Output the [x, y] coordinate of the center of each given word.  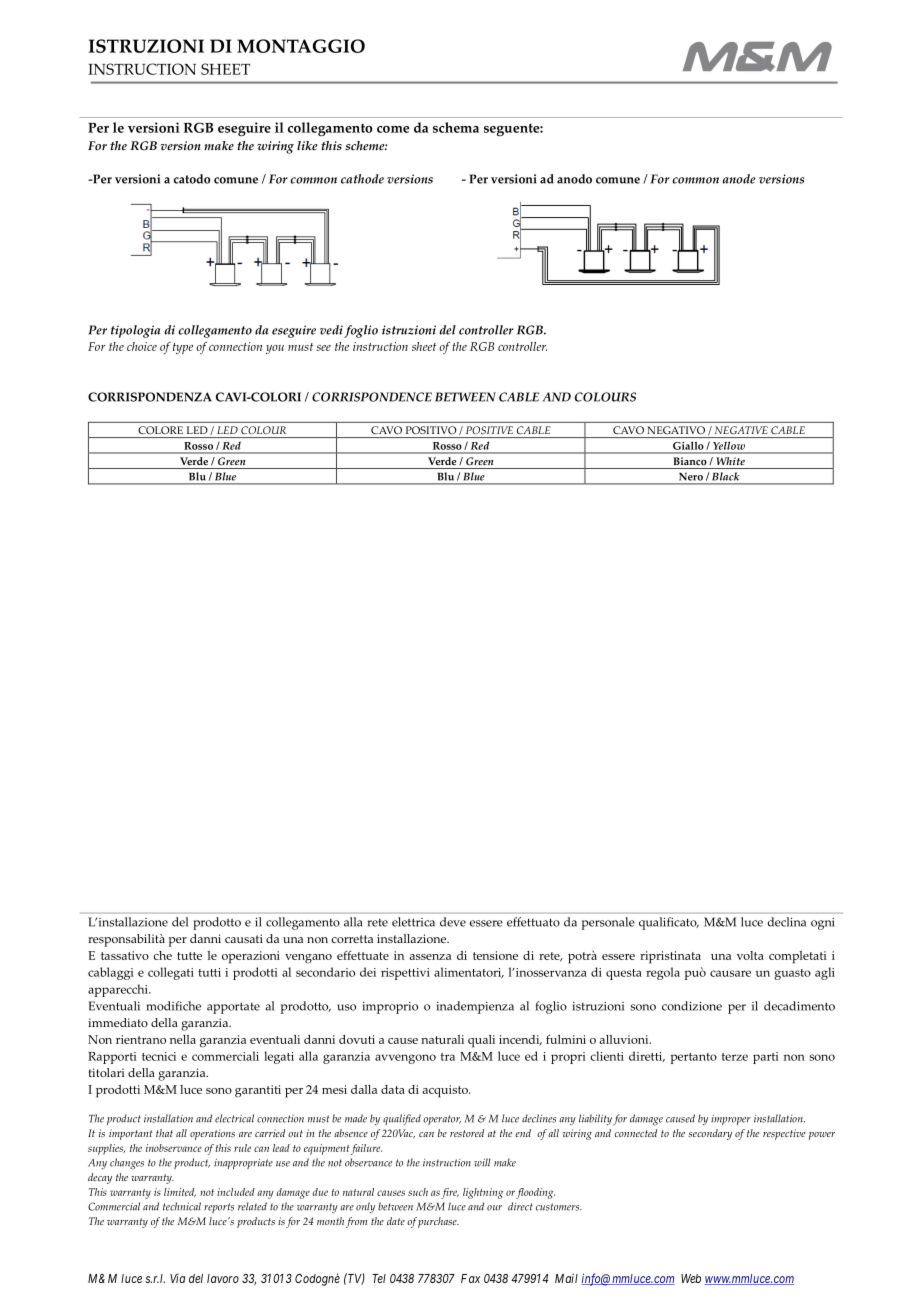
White [731, 461]
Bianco [690, 461]
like [307, 145]
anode [739, 179]
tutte [189, 956]
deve [453, 922]
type [183, 348]
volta [750, 955]
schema [456, 127]
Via [177, 1278]
